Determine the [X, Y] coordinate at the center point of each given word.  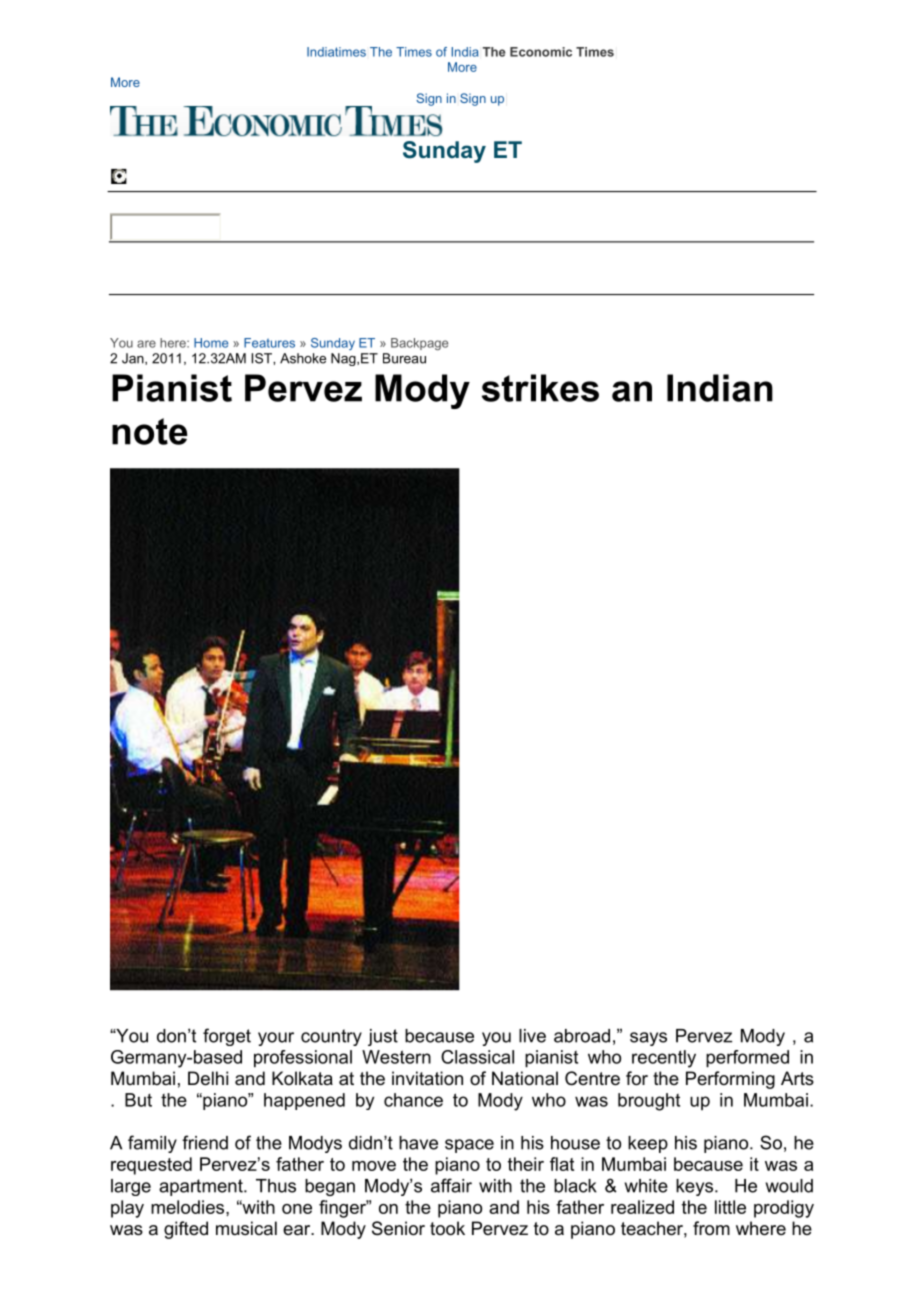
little [730, 1207]
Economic [541, 52]
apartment [202, 1187]
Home [211, 343]
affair [451, 1185]
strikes [540, 388]
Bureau [404, 358]
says [648, 1039]
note [150, 431]
